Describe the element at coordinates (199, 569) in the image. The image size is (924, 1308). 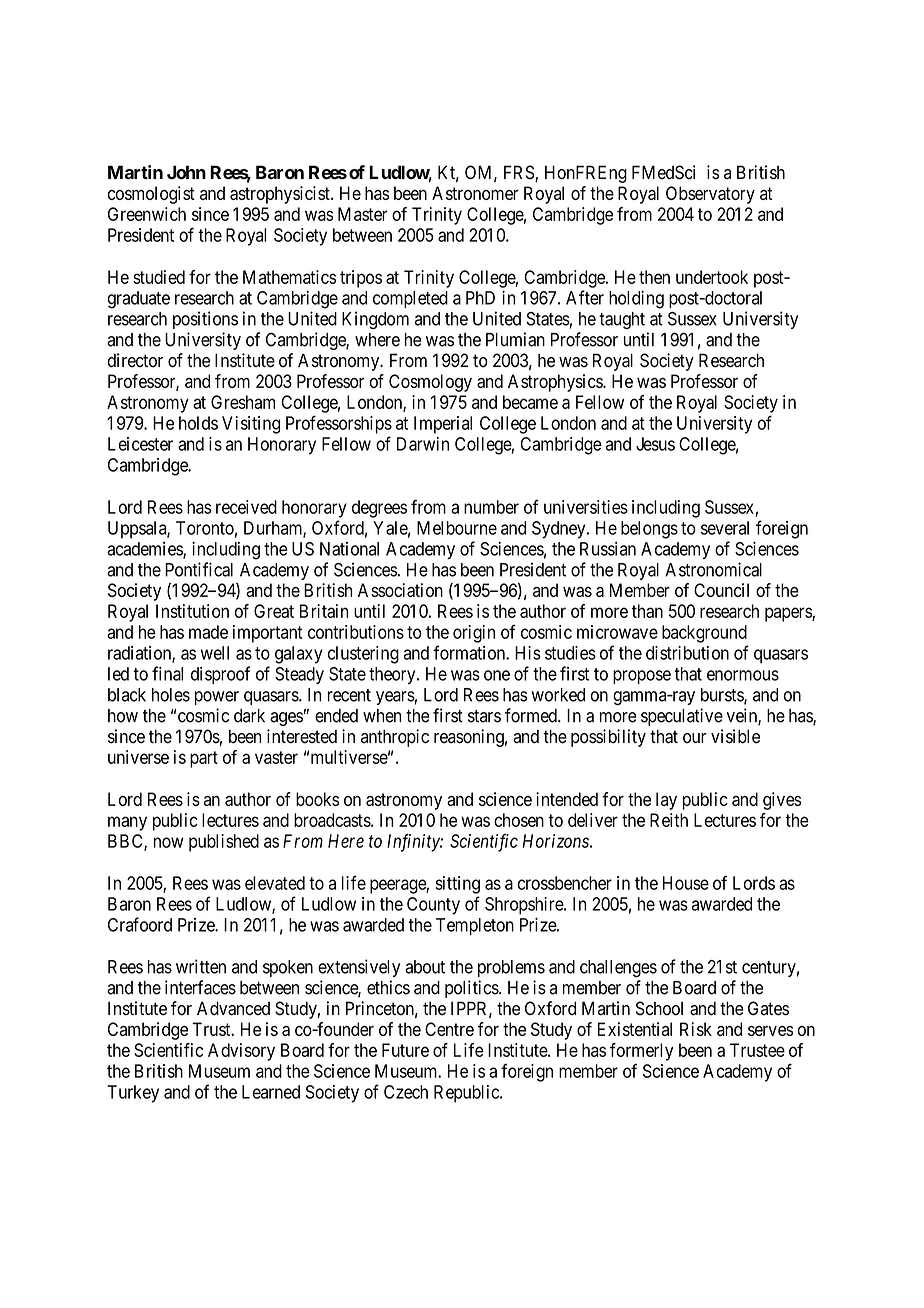
I see `Pontifical` at that location.
